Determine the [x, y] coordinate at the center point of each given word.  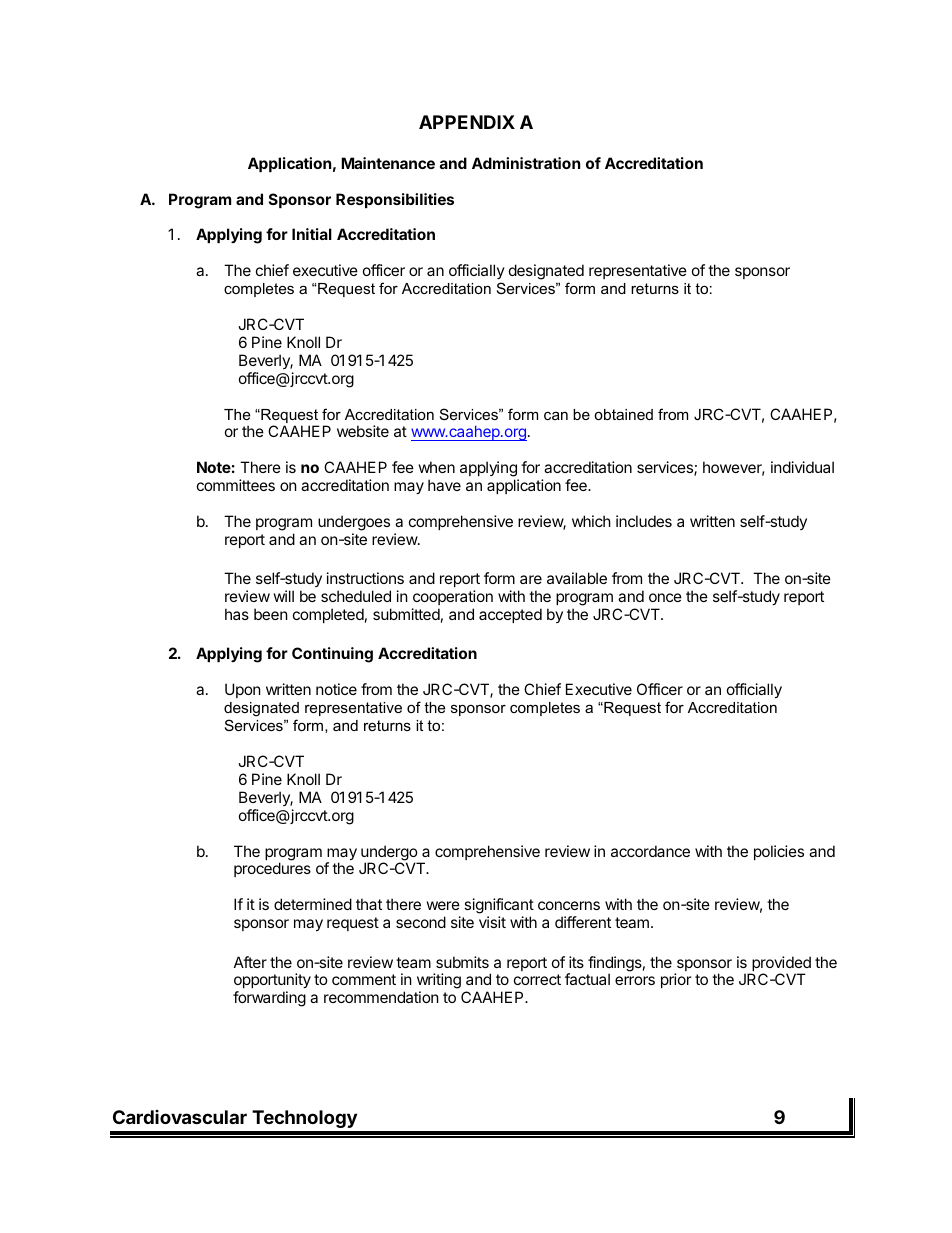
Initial [312, 234]
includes [644, 521]
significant [499, 907]
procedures [272, 869]
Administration [526, 163]
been [271, 614]
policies [779, 852]
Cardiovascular [180, 1117]
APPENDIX [467, 122]
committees [236, 485]
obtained [623, 414]
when [437, 467]
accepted [510, 615]
